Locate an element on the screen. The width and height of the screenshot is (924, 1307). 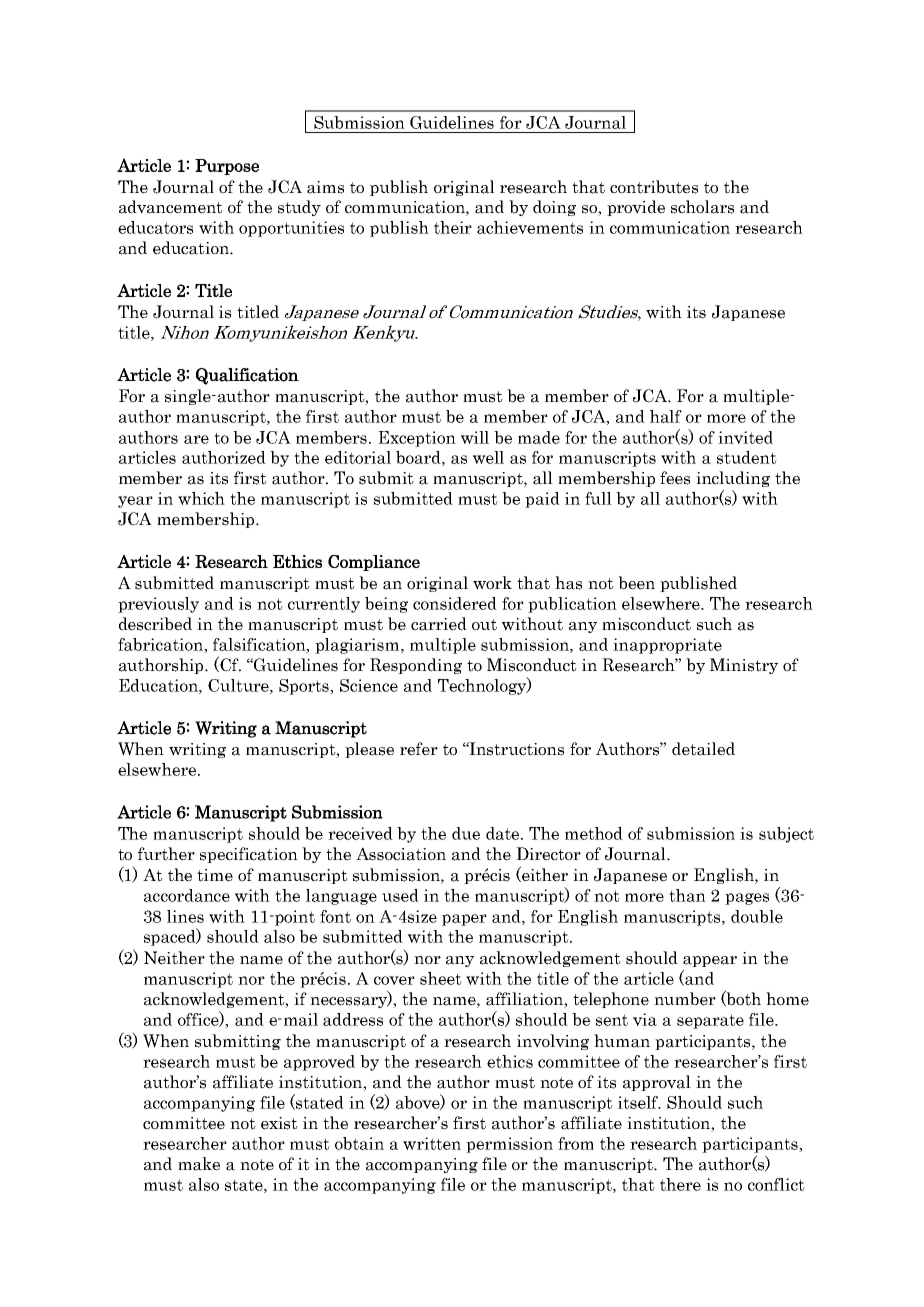
written is located at coordinates (432, 1143).
